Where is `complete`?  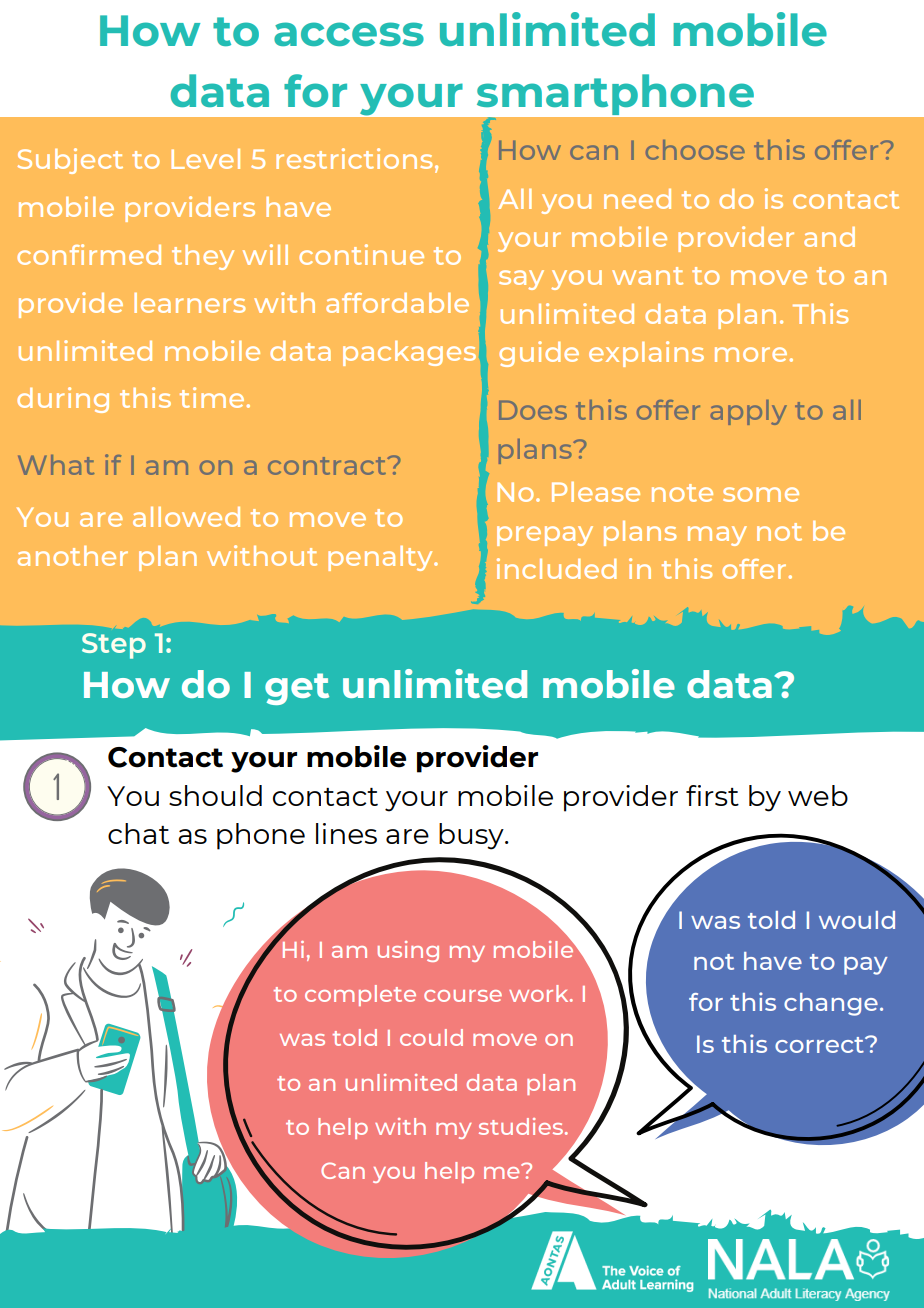 complete is located at coordinates (360, 995).
